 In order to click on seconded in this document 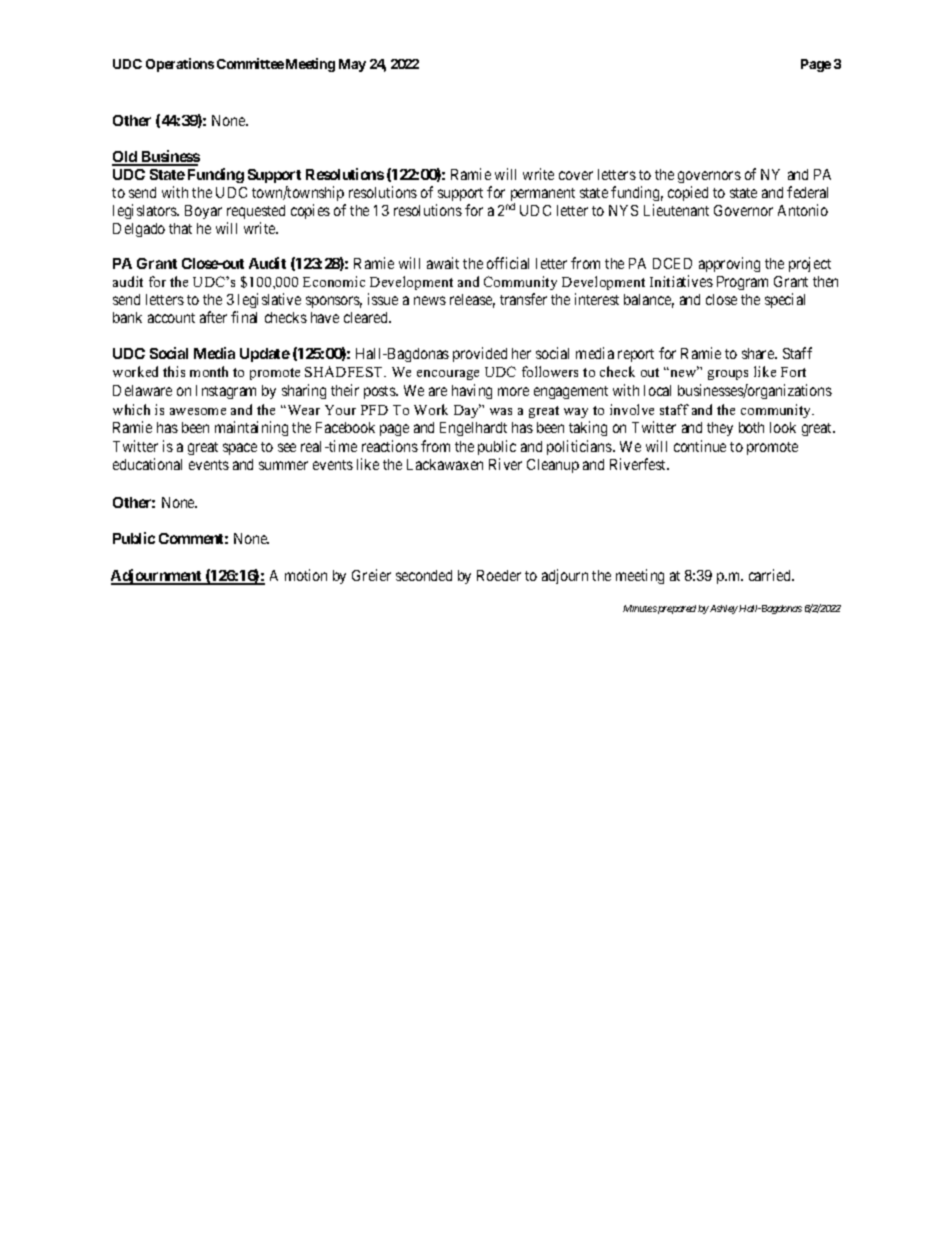, I will do `click(424, 575)`.
